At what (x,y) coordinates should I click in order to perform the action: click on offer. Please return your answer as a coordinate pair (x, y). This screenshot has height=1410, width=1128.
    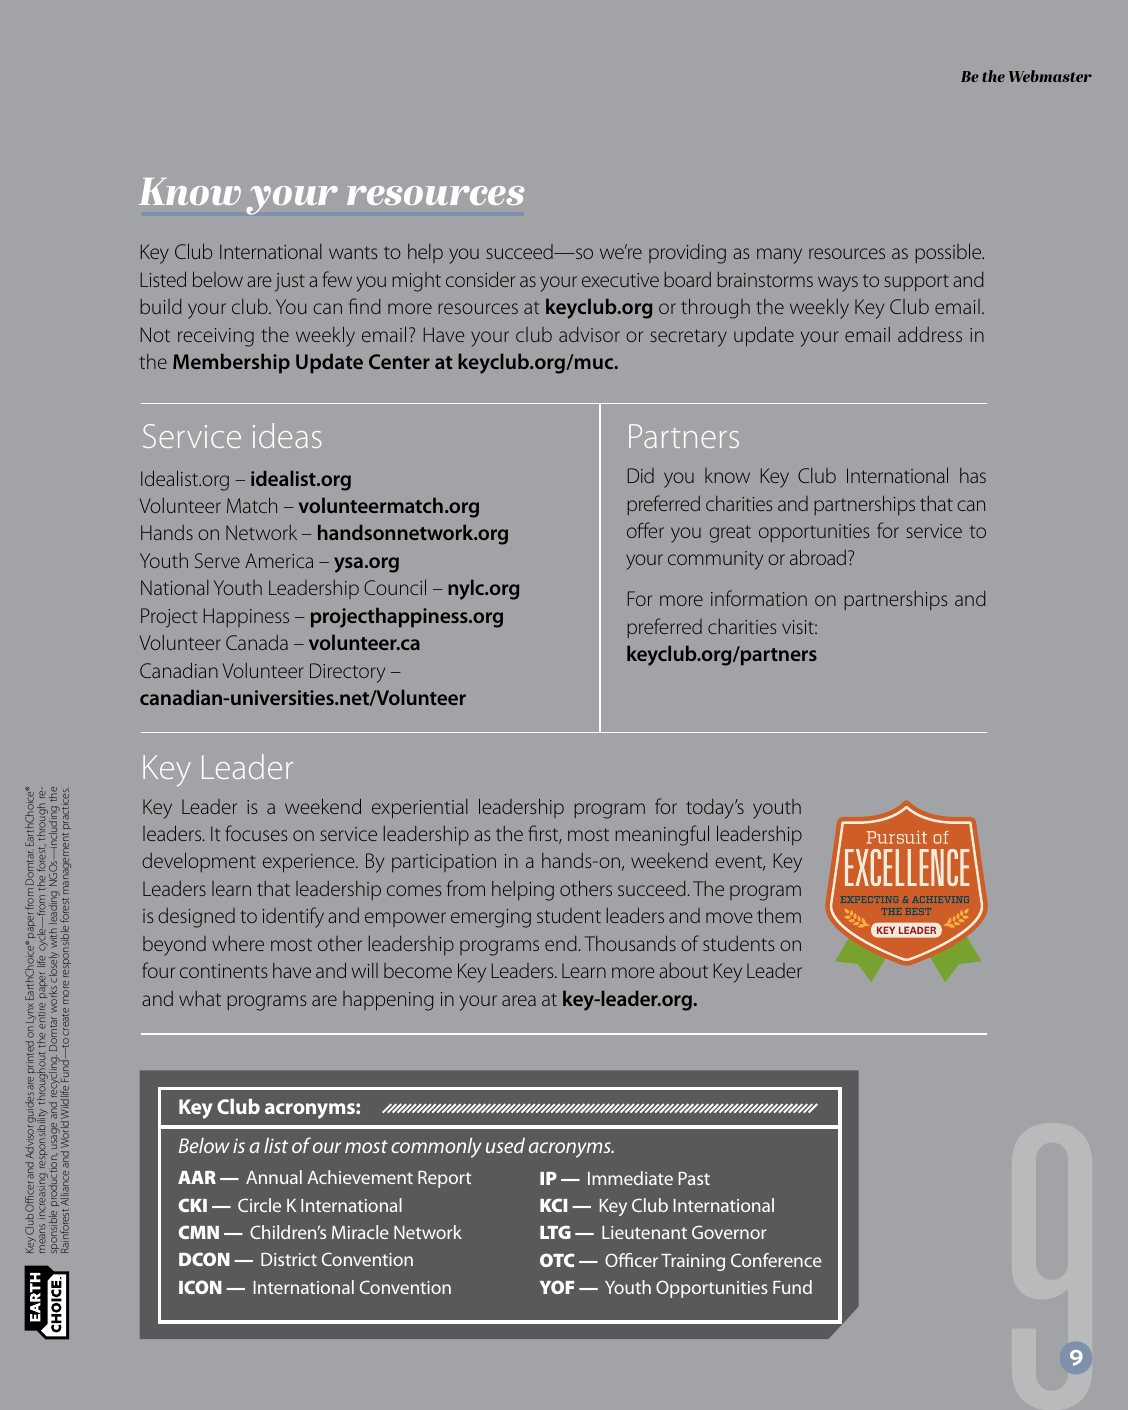
    Looking at the image, I should click on (645, 530).
